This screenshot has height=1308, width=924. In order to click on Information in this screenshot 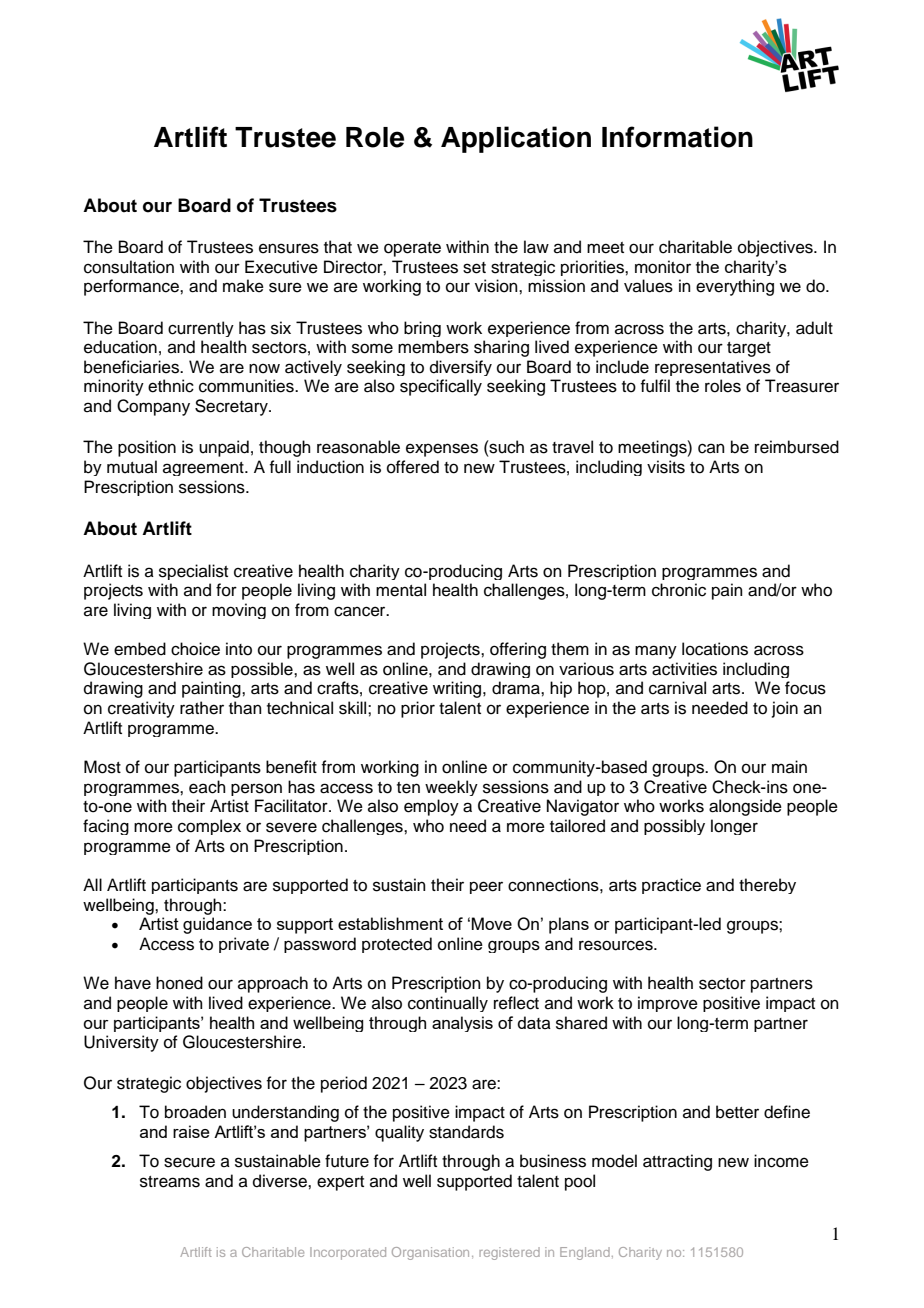, I will do `click(677, 137)`.
